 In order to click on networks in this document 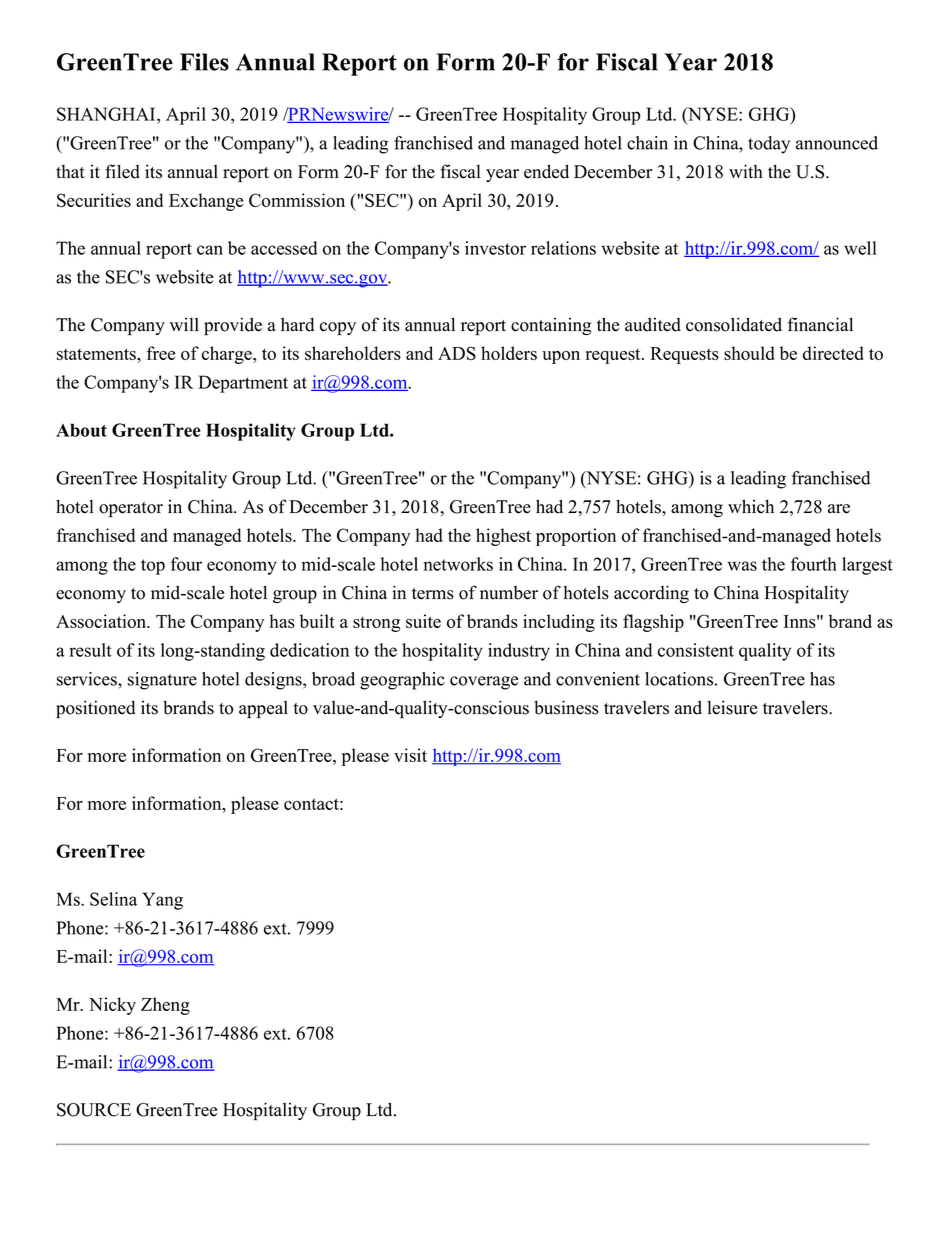, I will do `click(458, 564)`.
